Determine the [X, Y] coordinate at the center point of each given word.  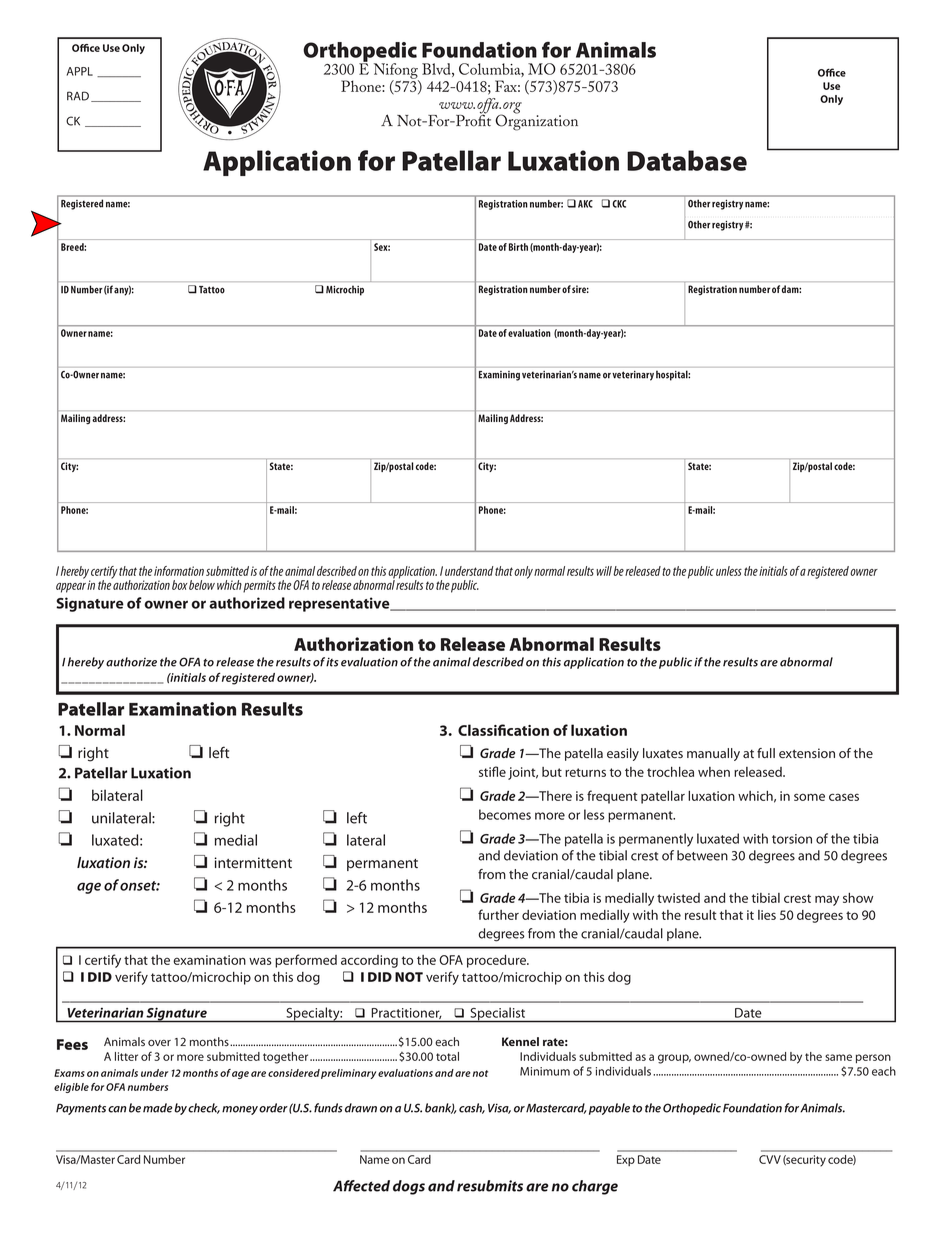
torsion [792, 839]
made [158, 1108]
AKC [585, 204]
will [604, 571]
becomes [505, 814]
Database [687, 160]
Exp [626, 1160]
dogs [409, 1187]
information [179, 571]
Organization [536, 121]
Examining [499, 376]
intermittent [253, 863]
